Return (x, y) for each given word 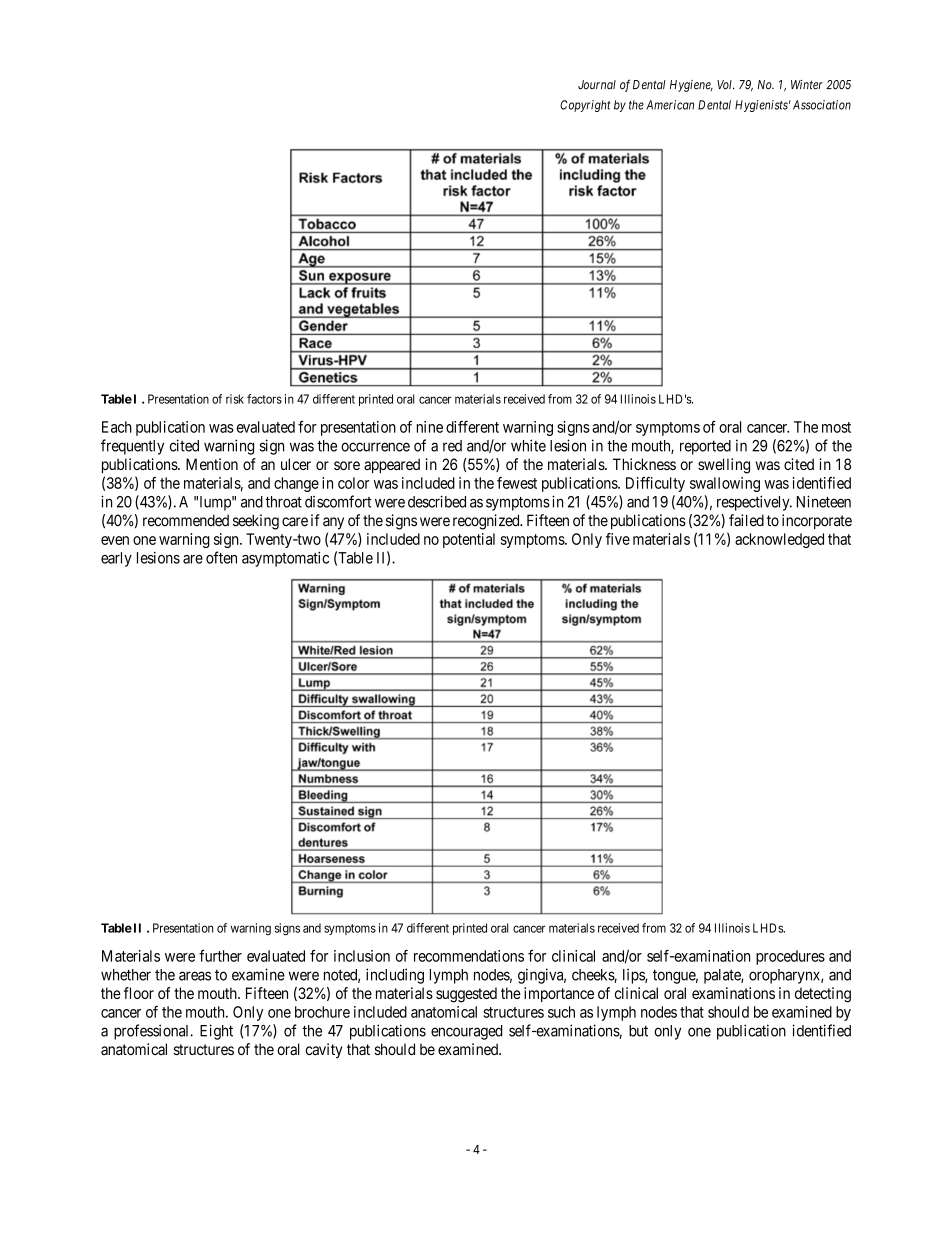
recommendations (469, 956)
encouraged (467, 1032)
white (528, 445)
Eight (216, 1032)
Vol (725, 85)
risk (235, 399)
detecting (823, 995)
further (220, 955)
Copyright (585, 106)
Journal (597, 85)
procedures (790, 957)
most (836, 427)
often (221, 557)
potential (469, 540)
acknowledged (779, 540)
